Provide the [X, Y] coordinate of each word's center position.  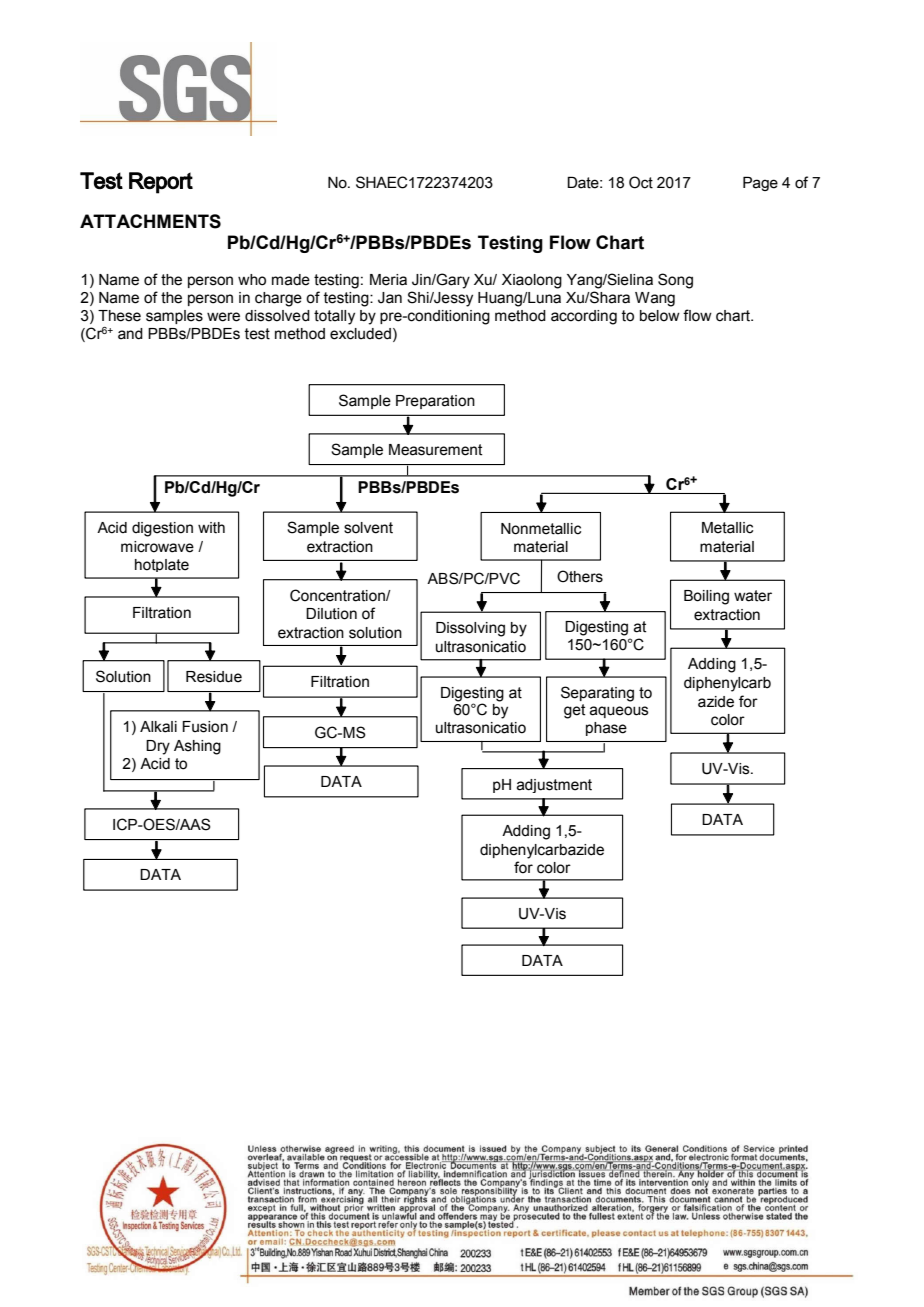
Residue [214, 677]
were [223, 317]
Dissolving [470, 629]
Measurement [435, 450]
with [211, 528]
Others [580, 576]
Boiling [706, 597]
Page [760, 183]
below [660, 316]
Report [161, 183]
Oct [641, 182]
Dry [158, 747]
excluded [360, 334]
